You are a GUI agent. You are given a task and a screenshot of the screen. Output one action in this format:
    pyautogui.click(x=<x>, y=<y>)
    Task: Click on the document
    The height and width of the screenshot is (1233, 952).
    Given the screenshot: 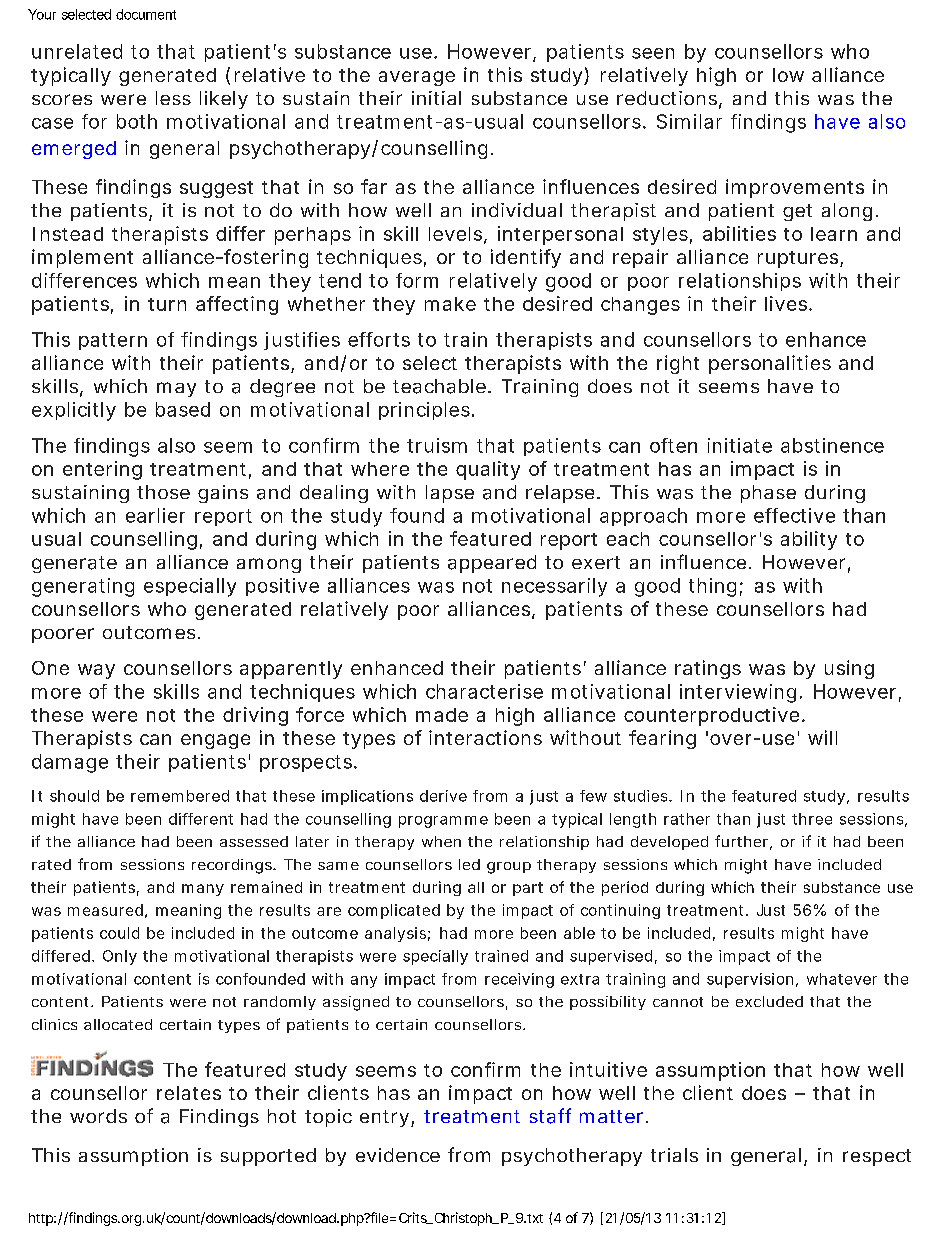 What is the action you would take?
    pyautogui.click(x=146, y=14)
